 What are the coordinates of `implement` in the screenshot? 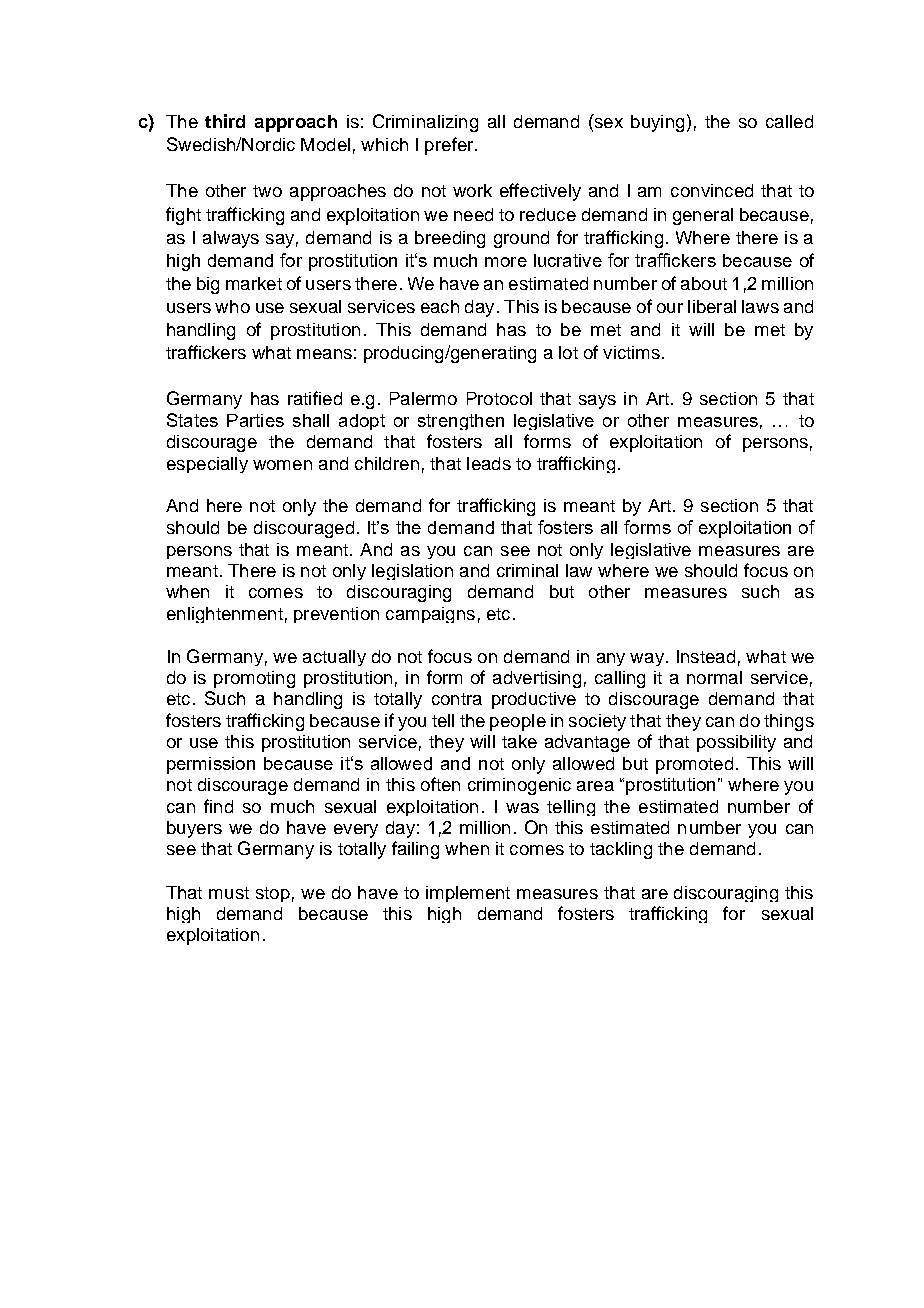 It's located at (468, 894).
